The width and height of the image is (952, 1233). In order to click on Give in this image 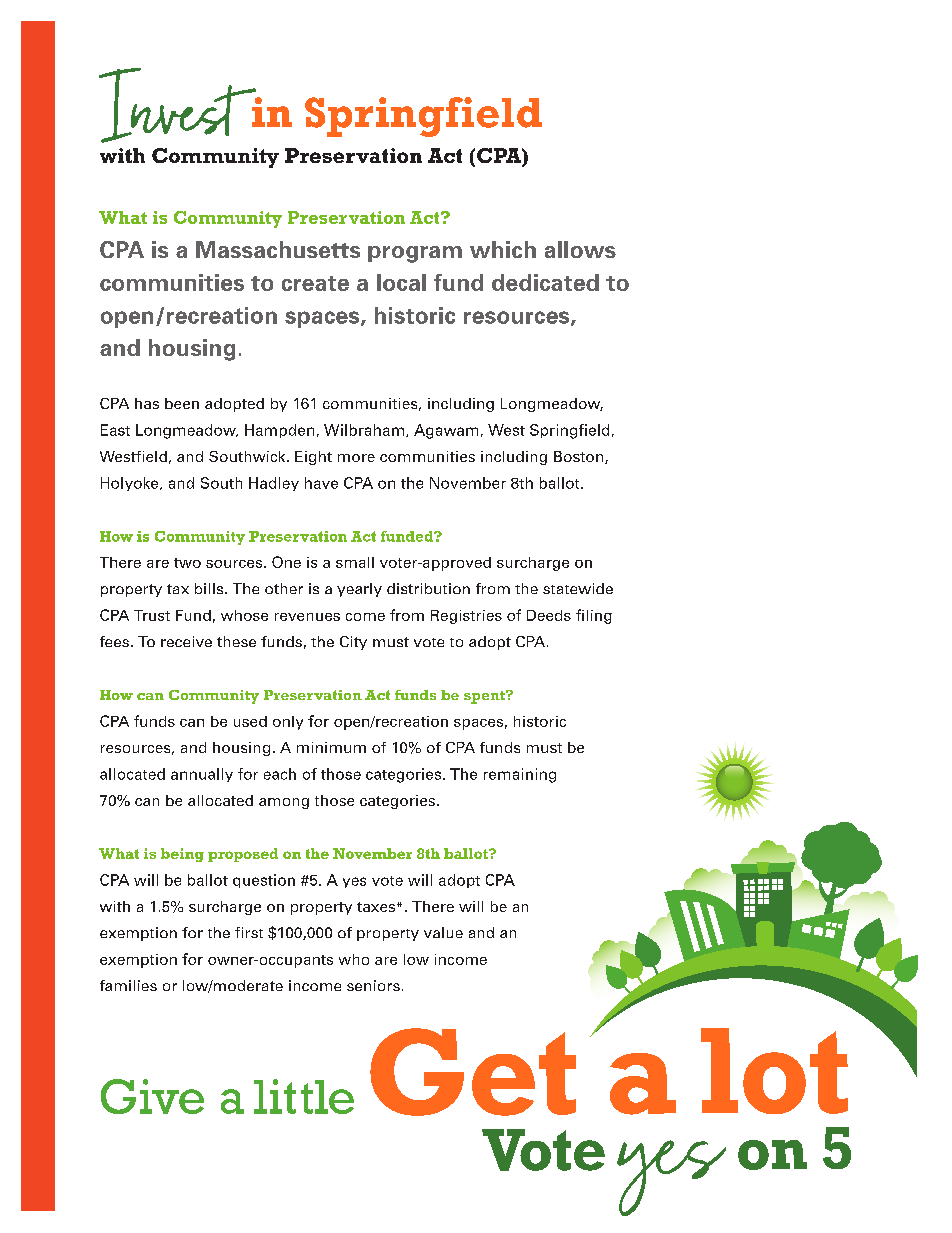, I will do `click(152, 1096)`.
